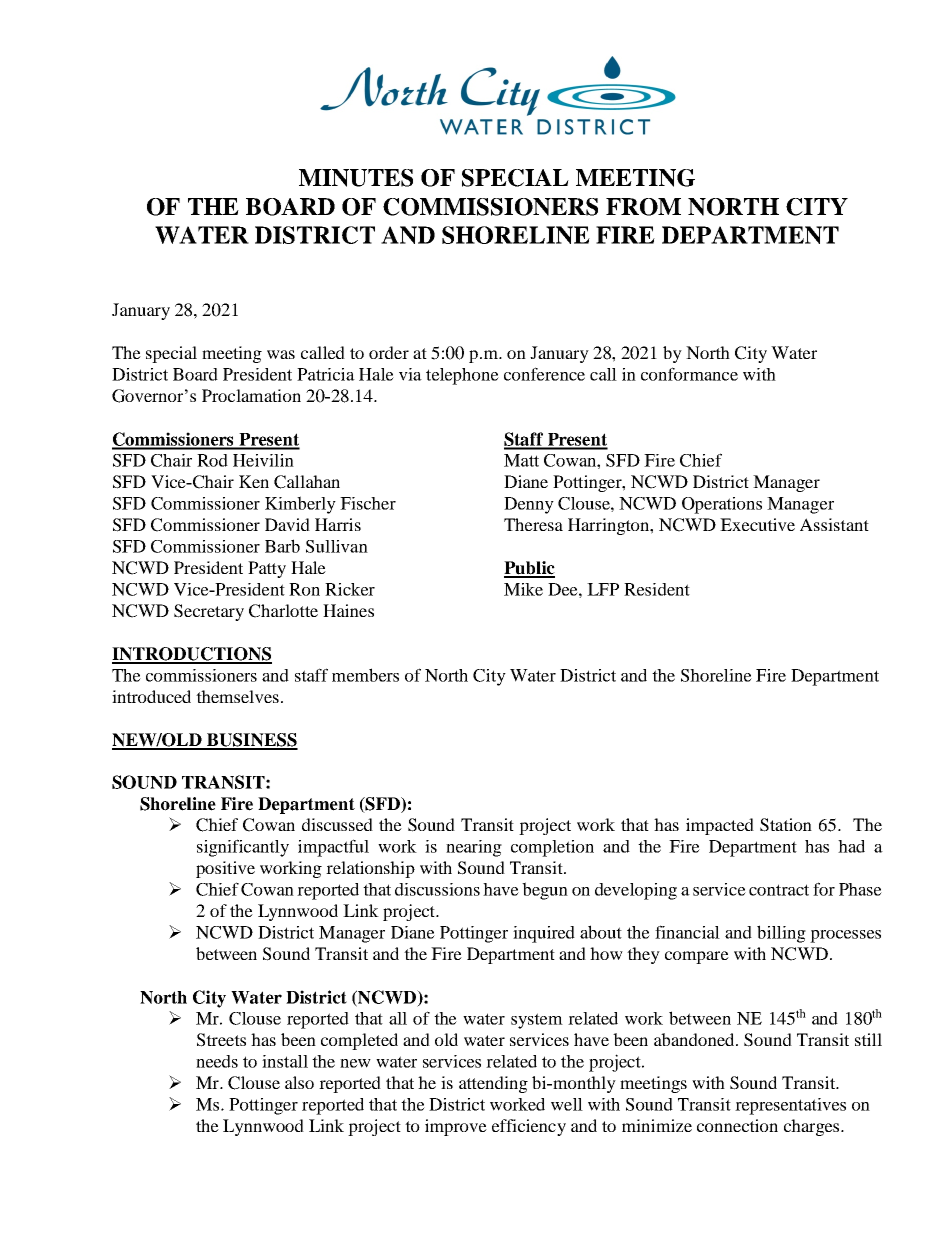 Image resolution: width=952 pixels, height=1233 pixels. I want to click on Station, so click(786, 825).
